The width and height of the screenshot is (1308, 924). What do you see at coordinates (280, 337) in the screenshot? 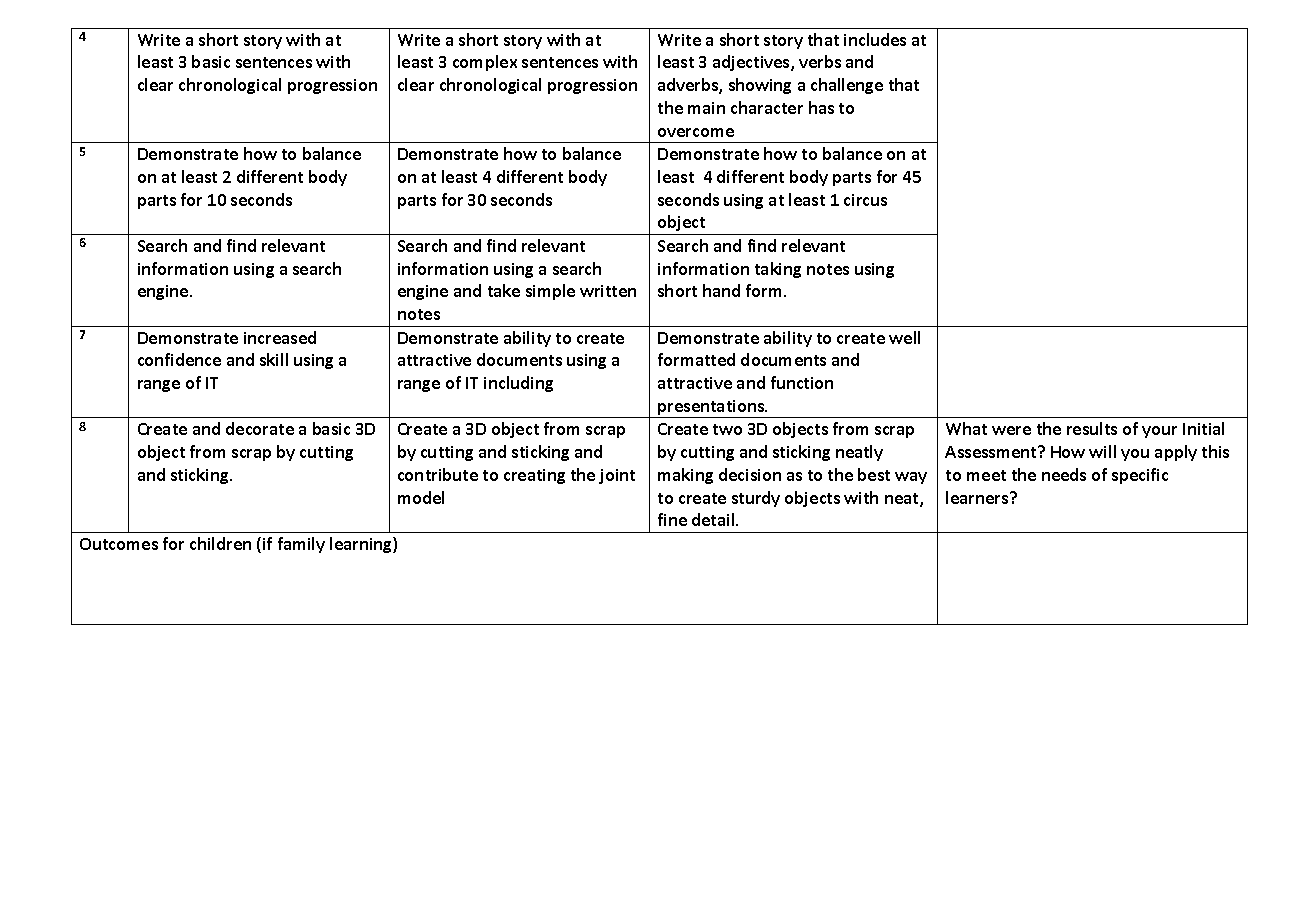
I see `increased` at bounding box center [280, 337].
